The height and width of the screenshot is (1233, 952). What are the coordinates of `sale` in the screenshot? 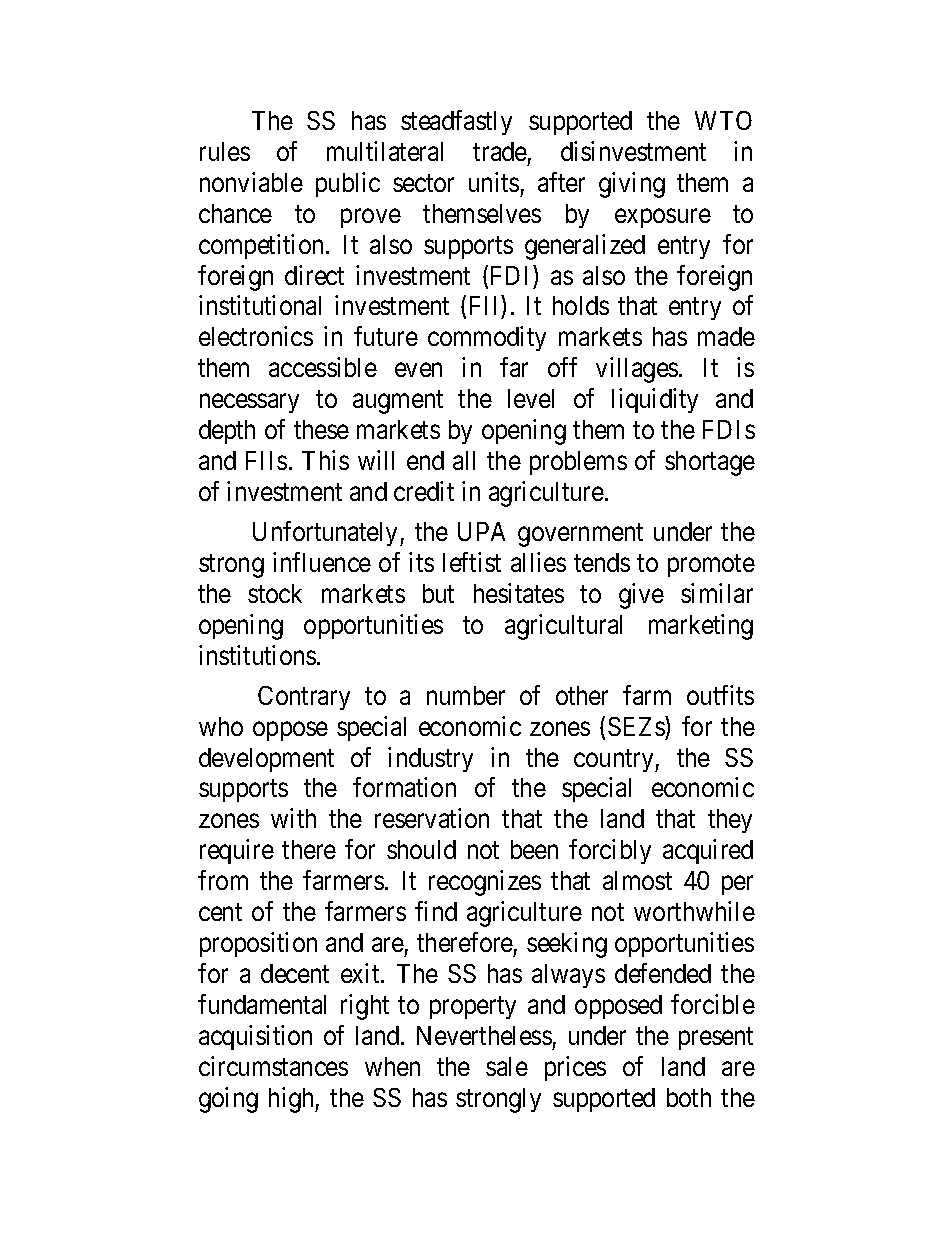 It's located at (507, 1066).
